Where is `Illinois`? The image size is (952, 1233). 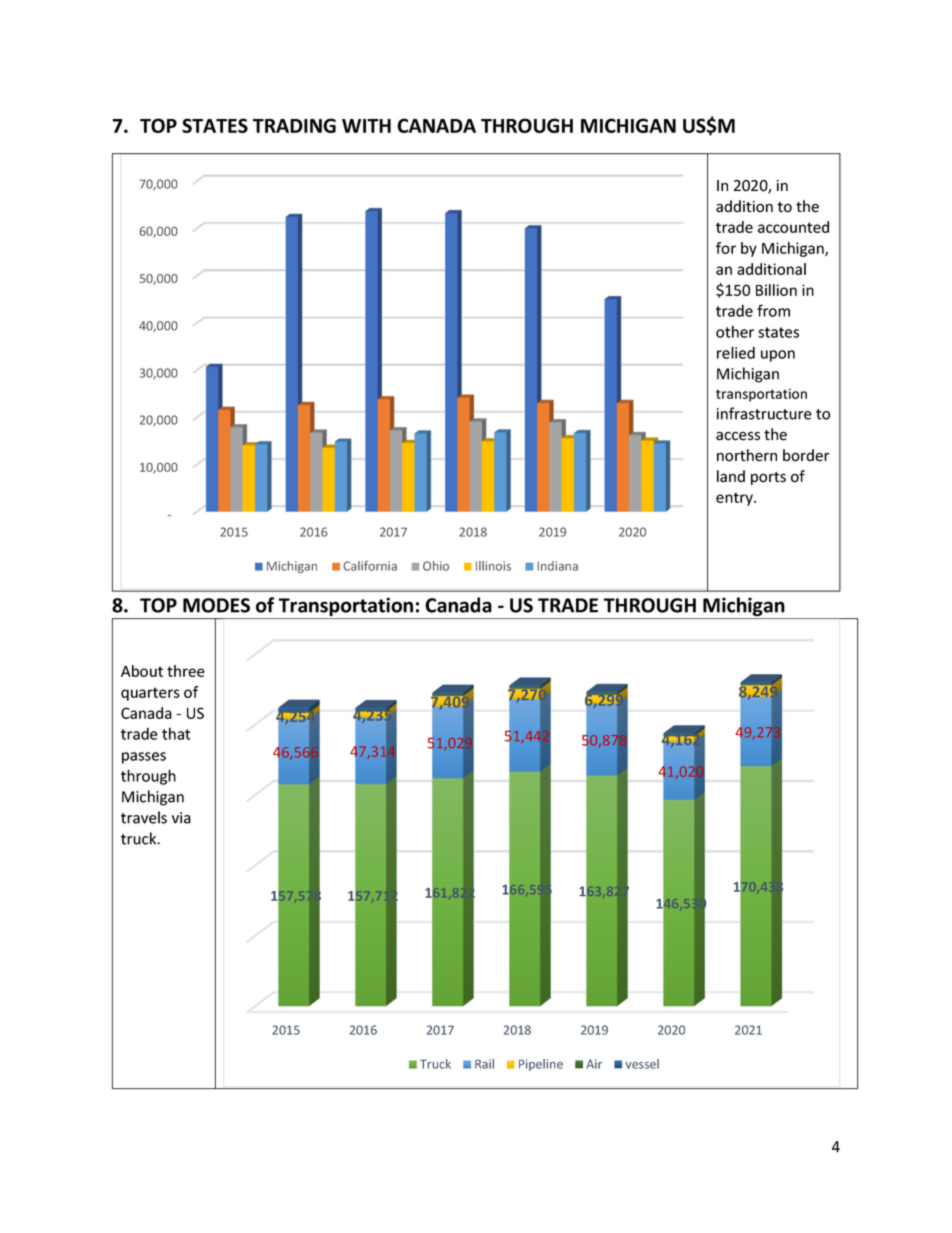
Illinois is located at coordinates (493, 566).
